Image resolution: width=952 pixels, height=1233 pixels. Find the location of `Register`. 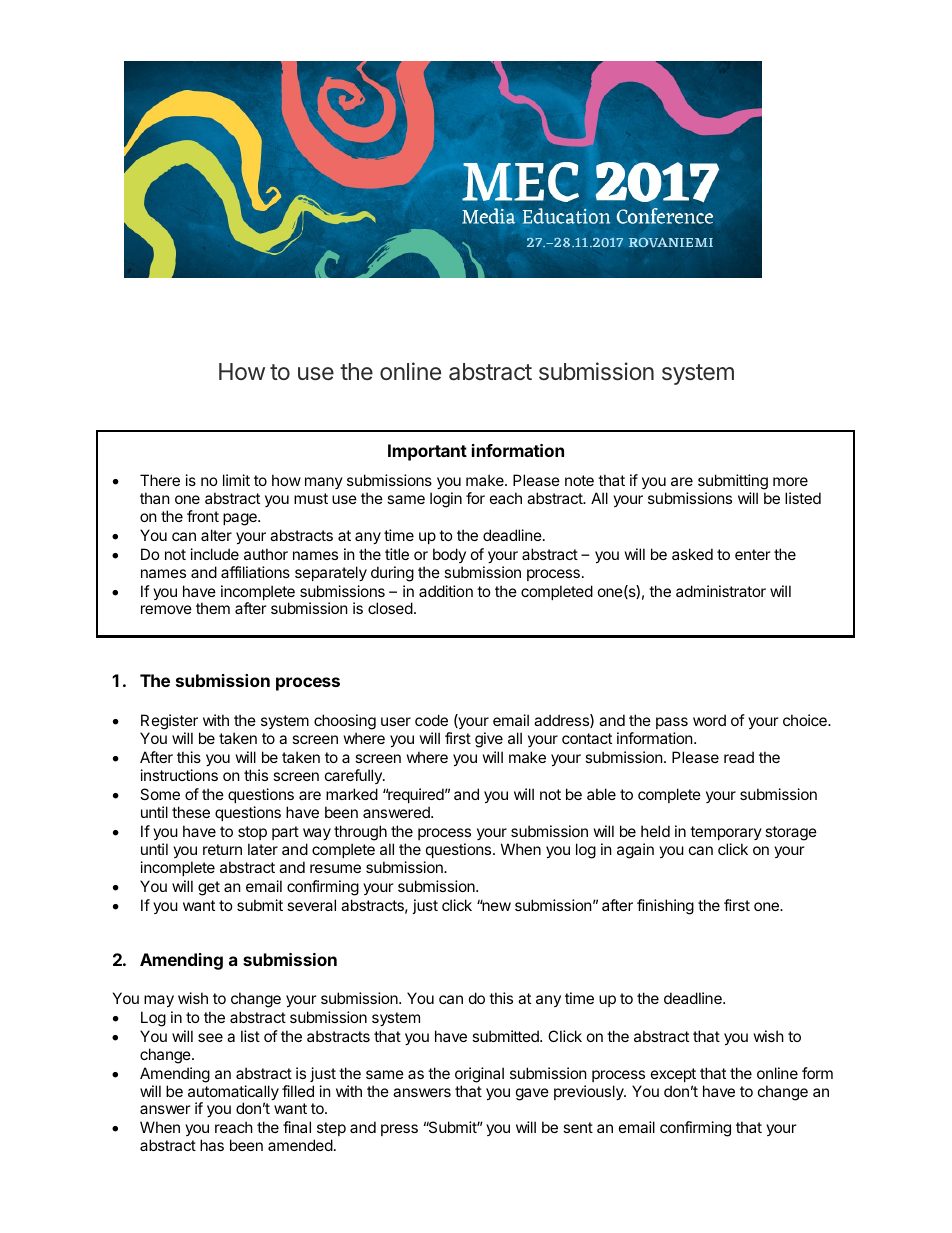

Register is located at coordinates (170, 723).
